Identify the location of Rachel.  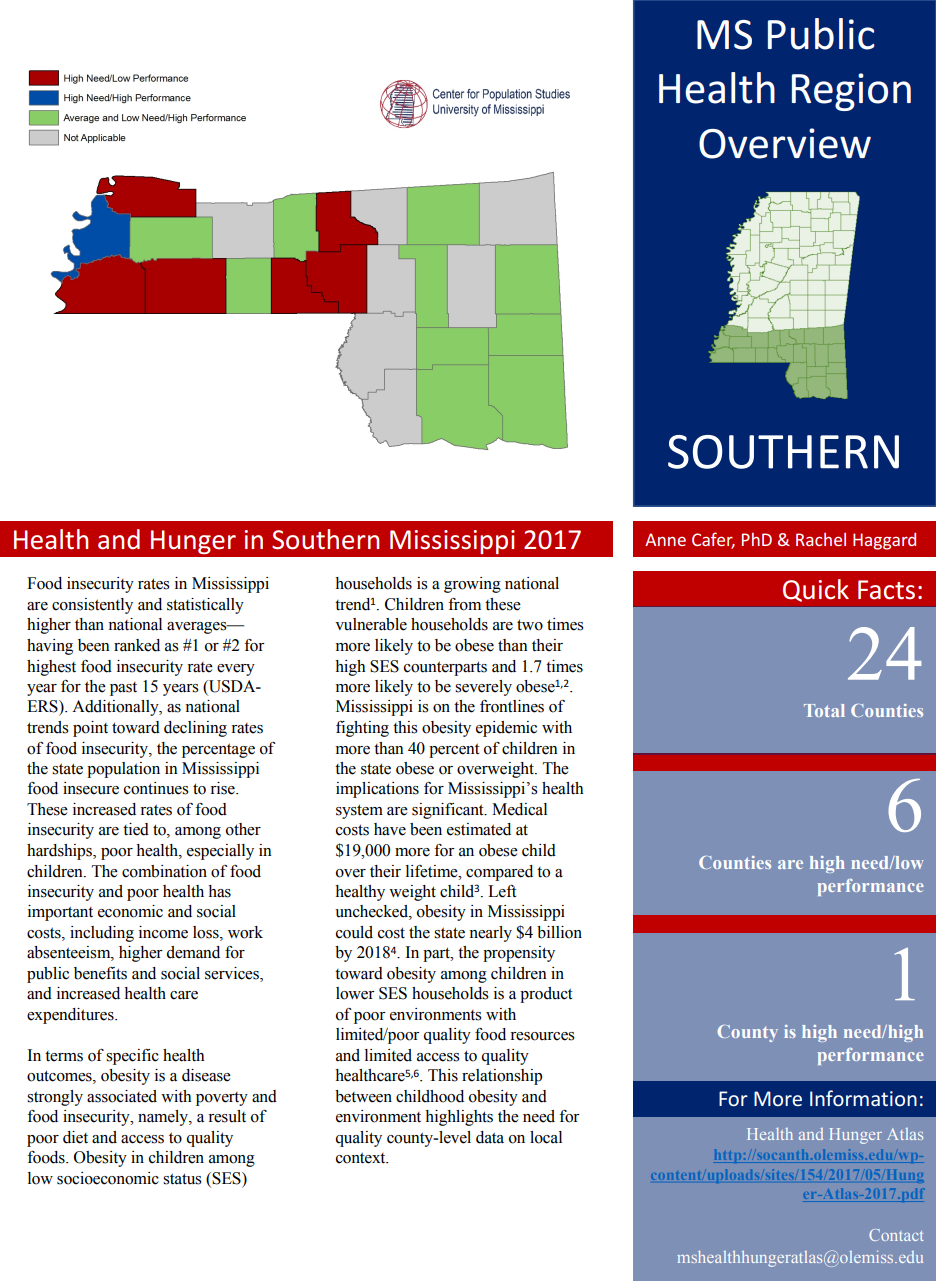
(821, 539).
